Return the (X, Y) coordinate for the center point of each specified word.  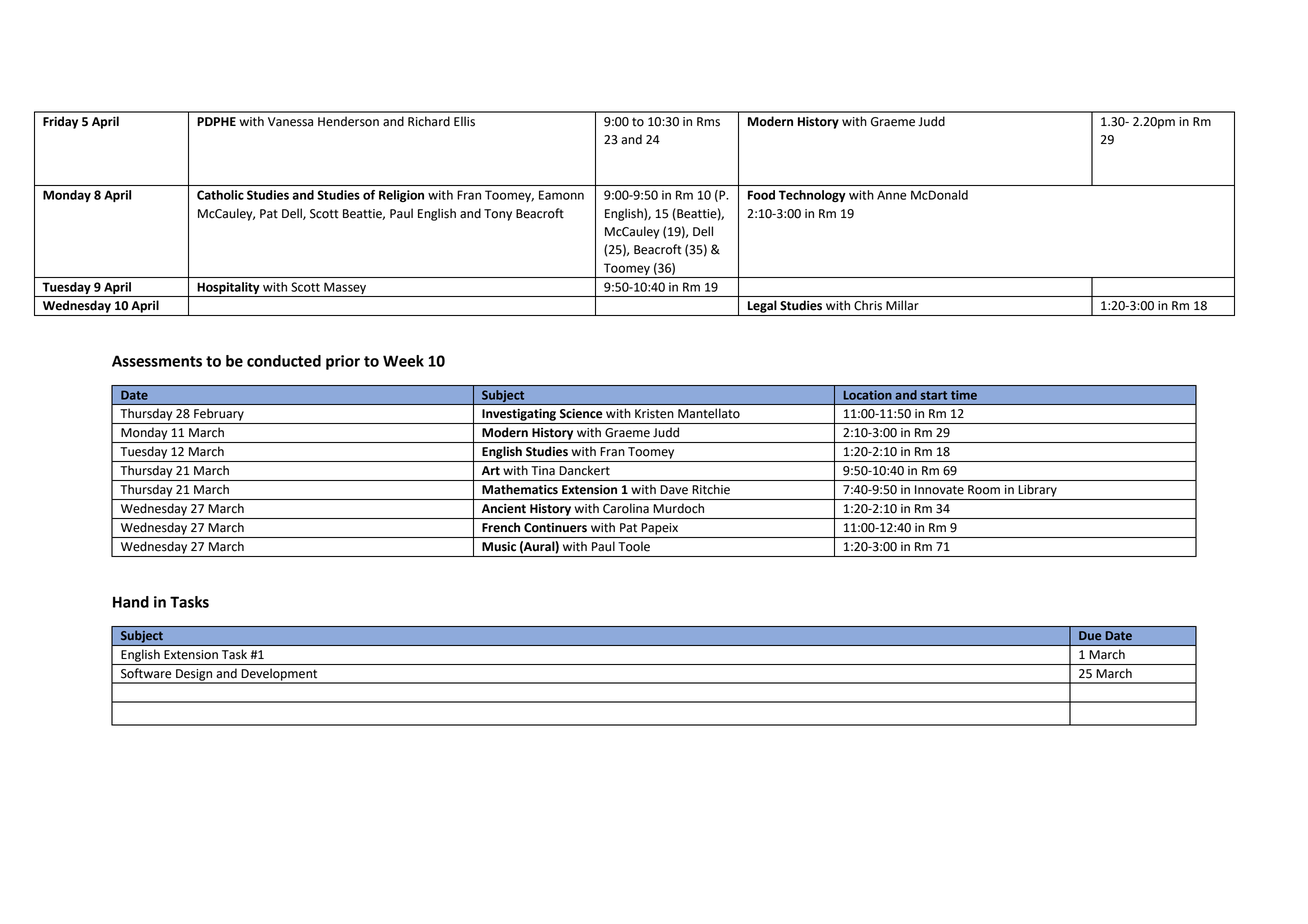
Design (194, 676)
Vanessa (290, 122)
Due (1090, 635)
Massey (345, 288)
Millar (902, 305)
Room (984, 490)
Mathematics (520, 489)
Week (403, 361)
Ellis (464, 121)
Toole (634, 547)
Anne (892, 195)
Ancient (504, 509)
